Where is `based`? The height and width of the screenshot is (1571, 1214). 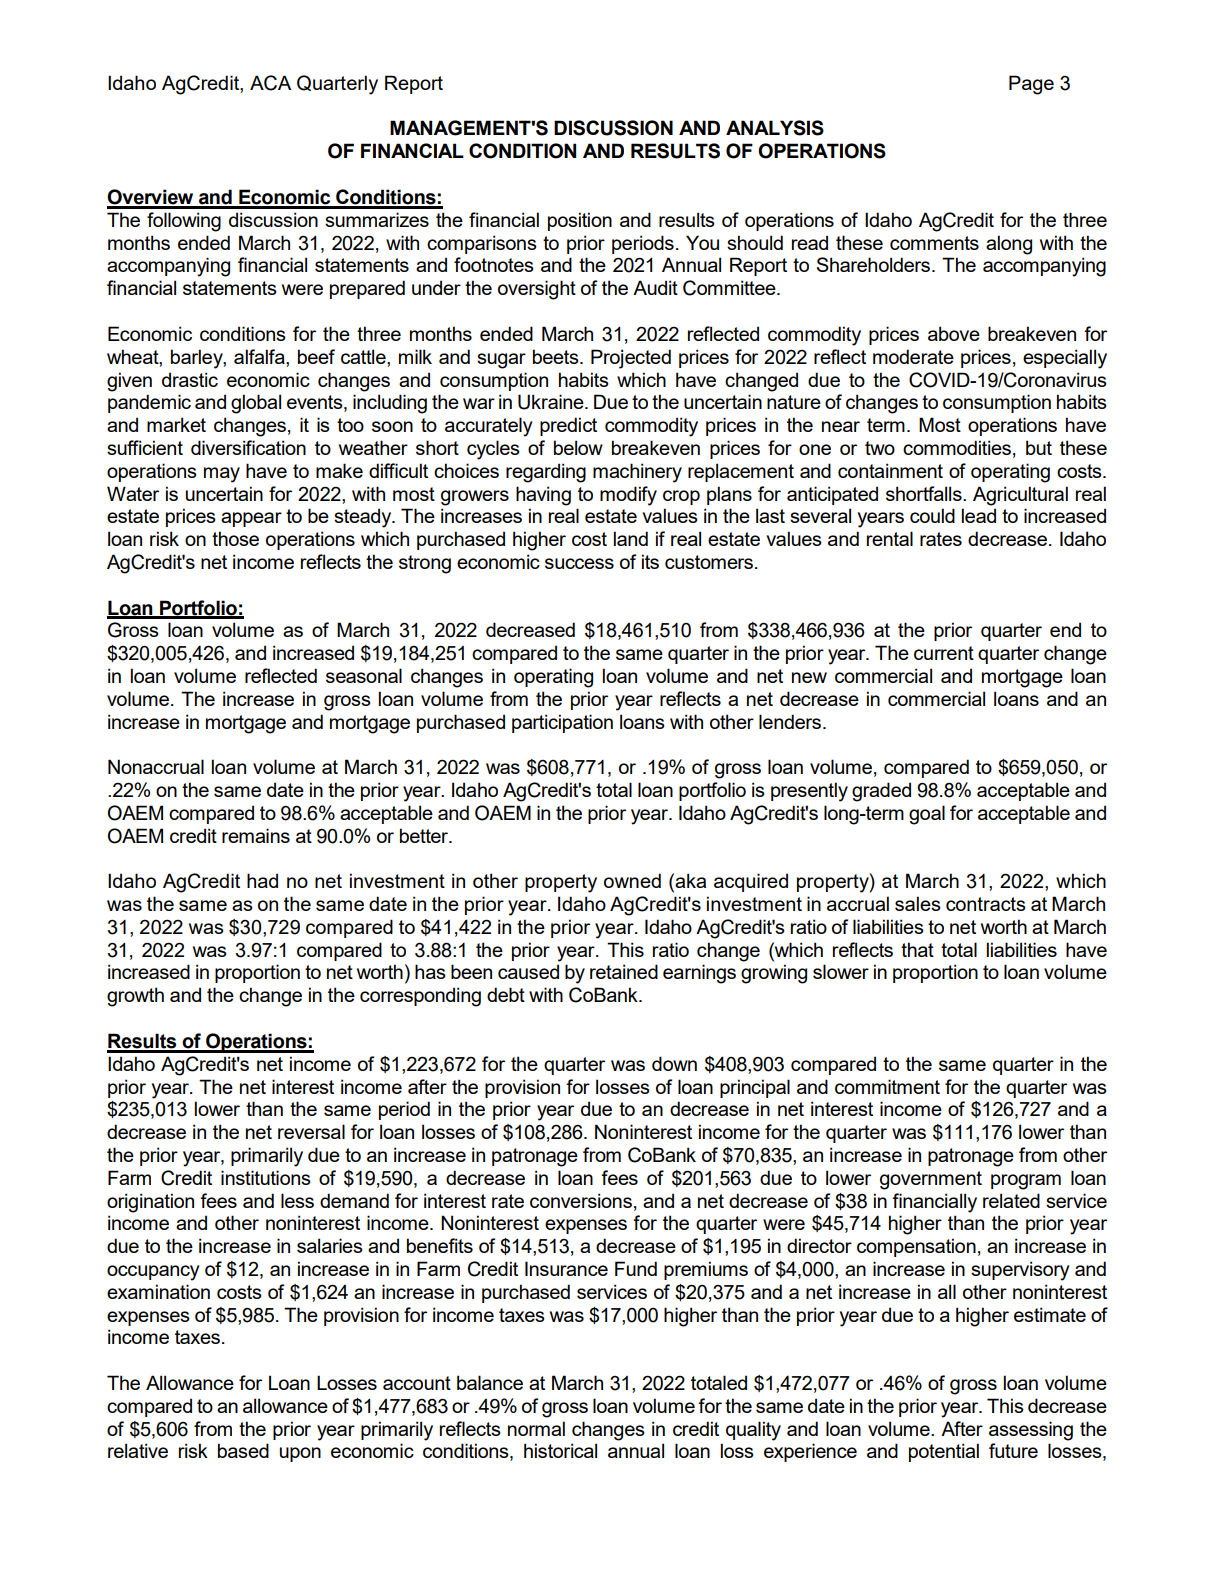
based is located at coordinates (243, 1450).
